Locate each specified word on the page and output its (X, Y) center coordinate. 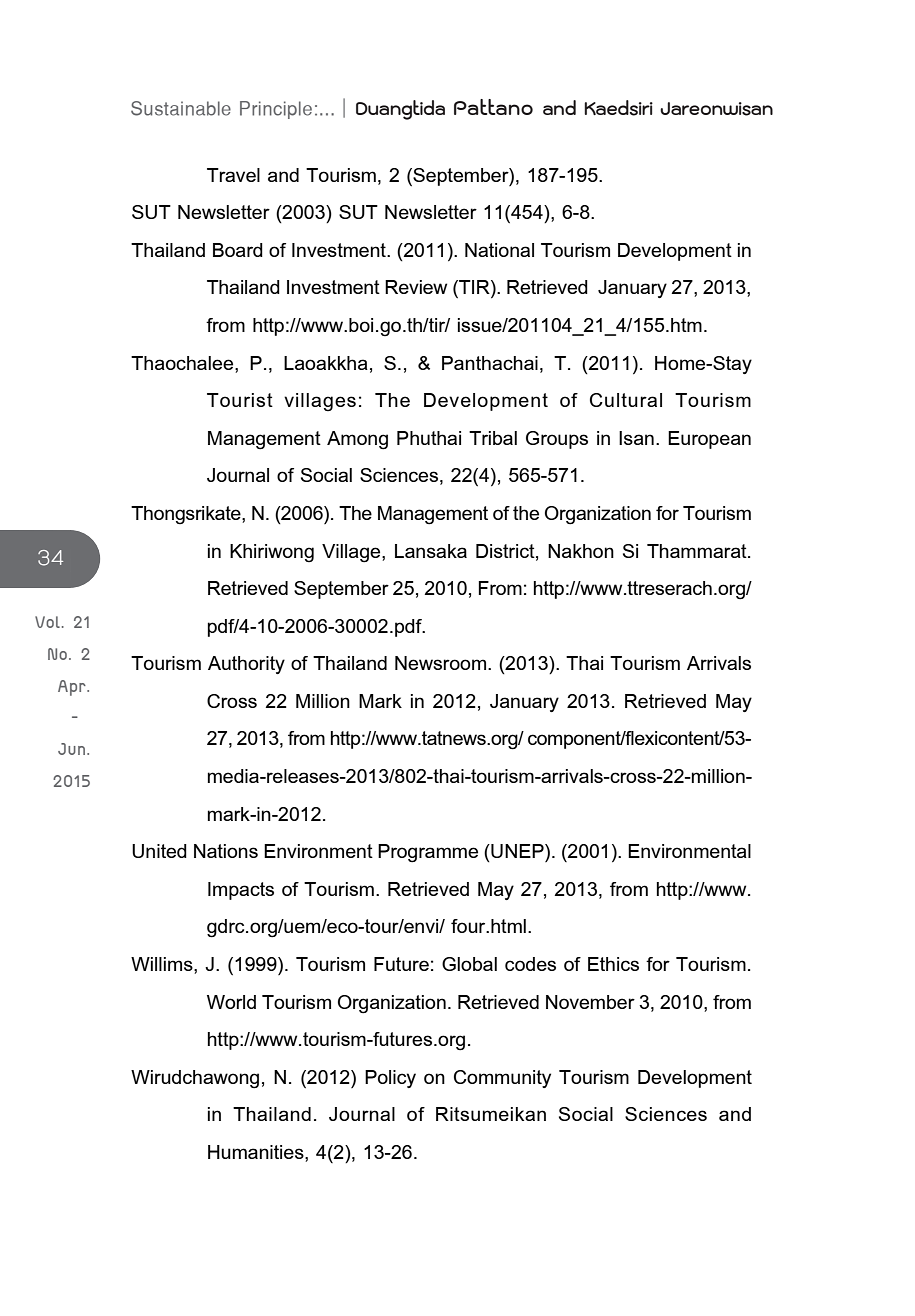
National (499, 250)
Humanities (257, 1153)
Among (357, 440)
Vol (47, 622)
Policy (390, 1079)
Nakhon (581, 551)
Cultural (626, 400)
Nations (226, 851)
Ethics (613, 964)
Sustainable (181, 108)
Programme (428, 853)
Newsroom (442, 663)
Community (502, 1079)
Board (238, 250)
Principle (276, 110)
